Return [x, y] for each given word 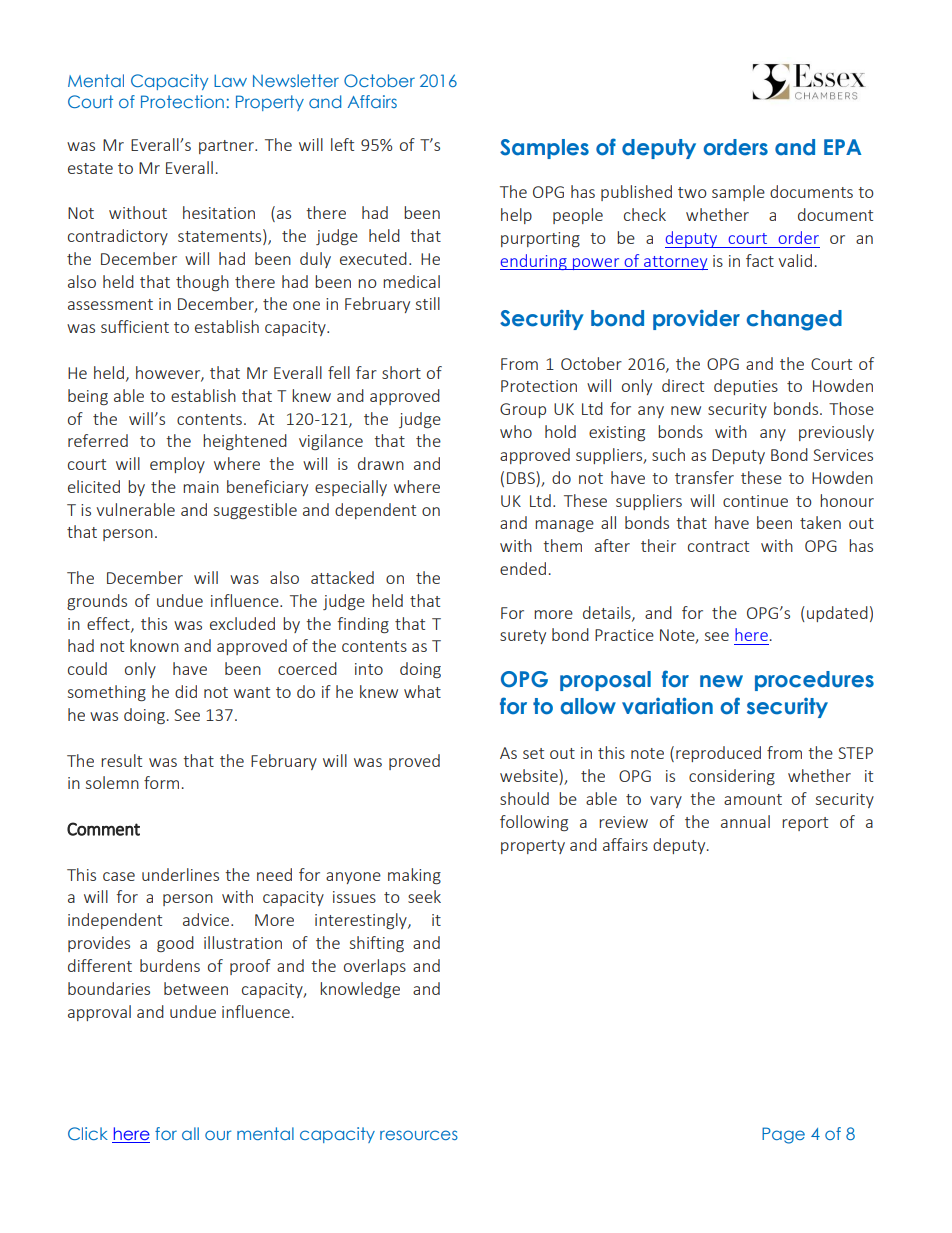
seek [424, 896]
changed [794, 320]
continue [755, 501]
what [422, 691]
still [428, 303]
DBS [522, 477]
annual [745, 821]
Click [88, 1133]
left [342, 144]
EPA [843, 147]
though [202, 283]
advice [207, 919]
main [201, 487]
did [186, 691]
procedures [814, 681]
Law [230, 80]
